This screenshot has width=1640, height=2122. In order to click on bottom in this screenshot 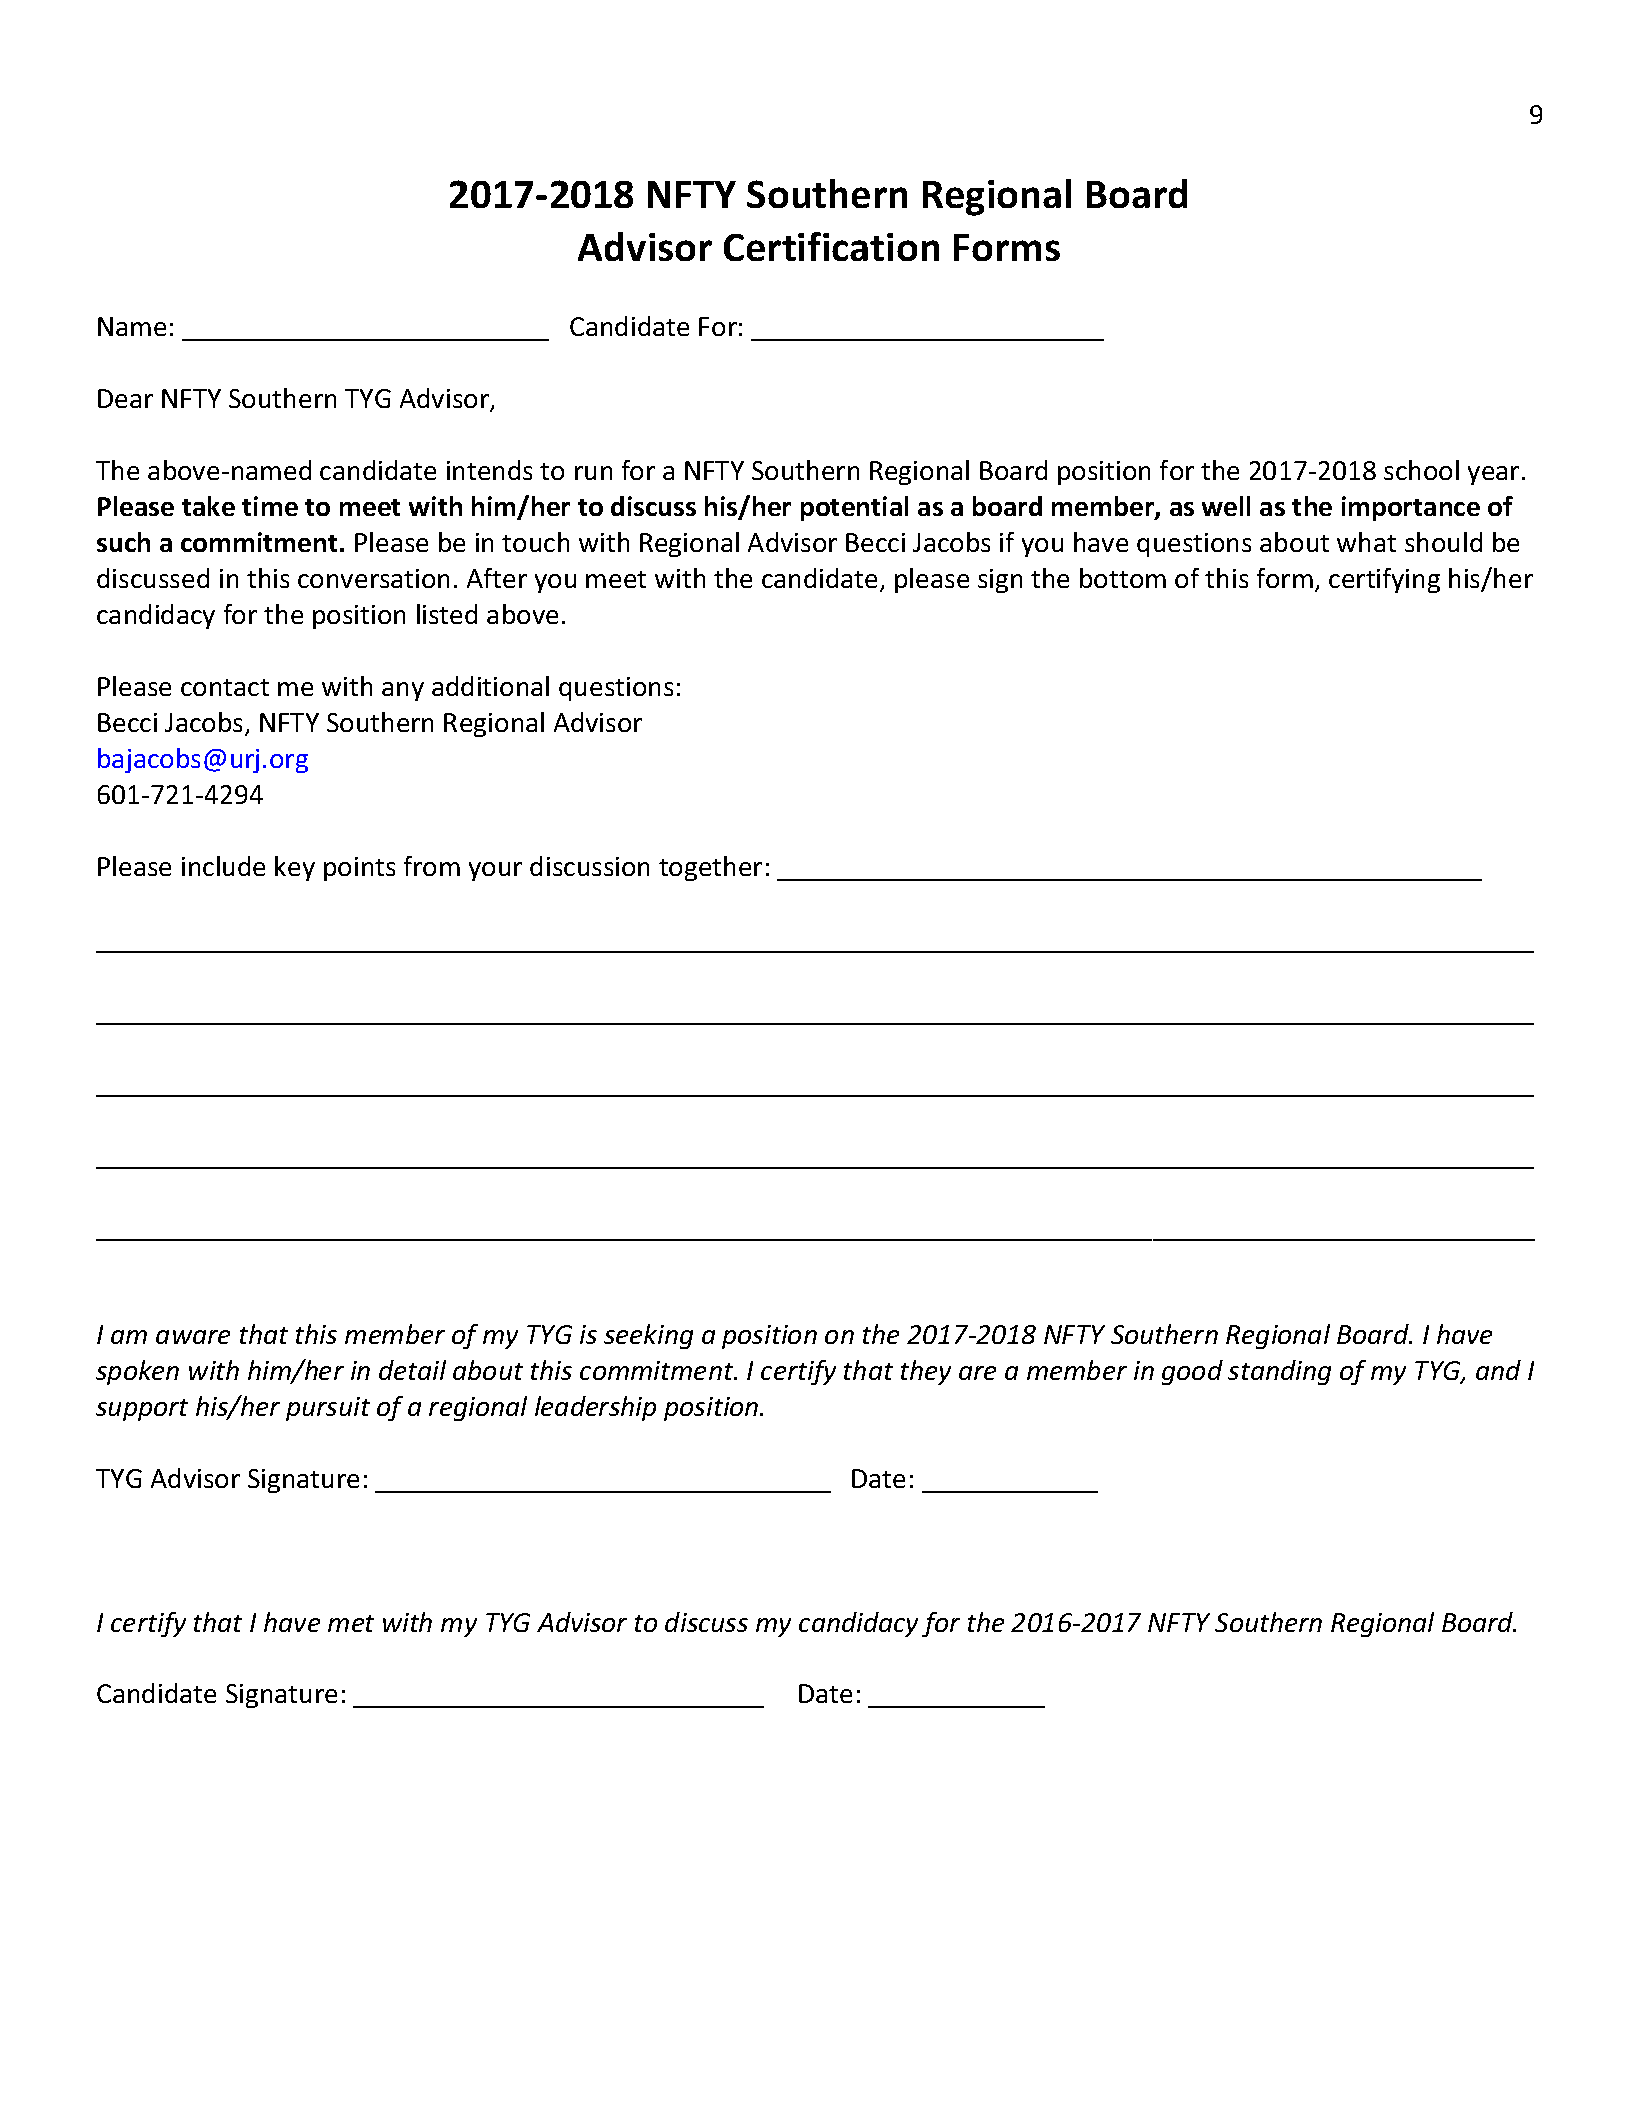, I will do `click(1123, 578)`.
